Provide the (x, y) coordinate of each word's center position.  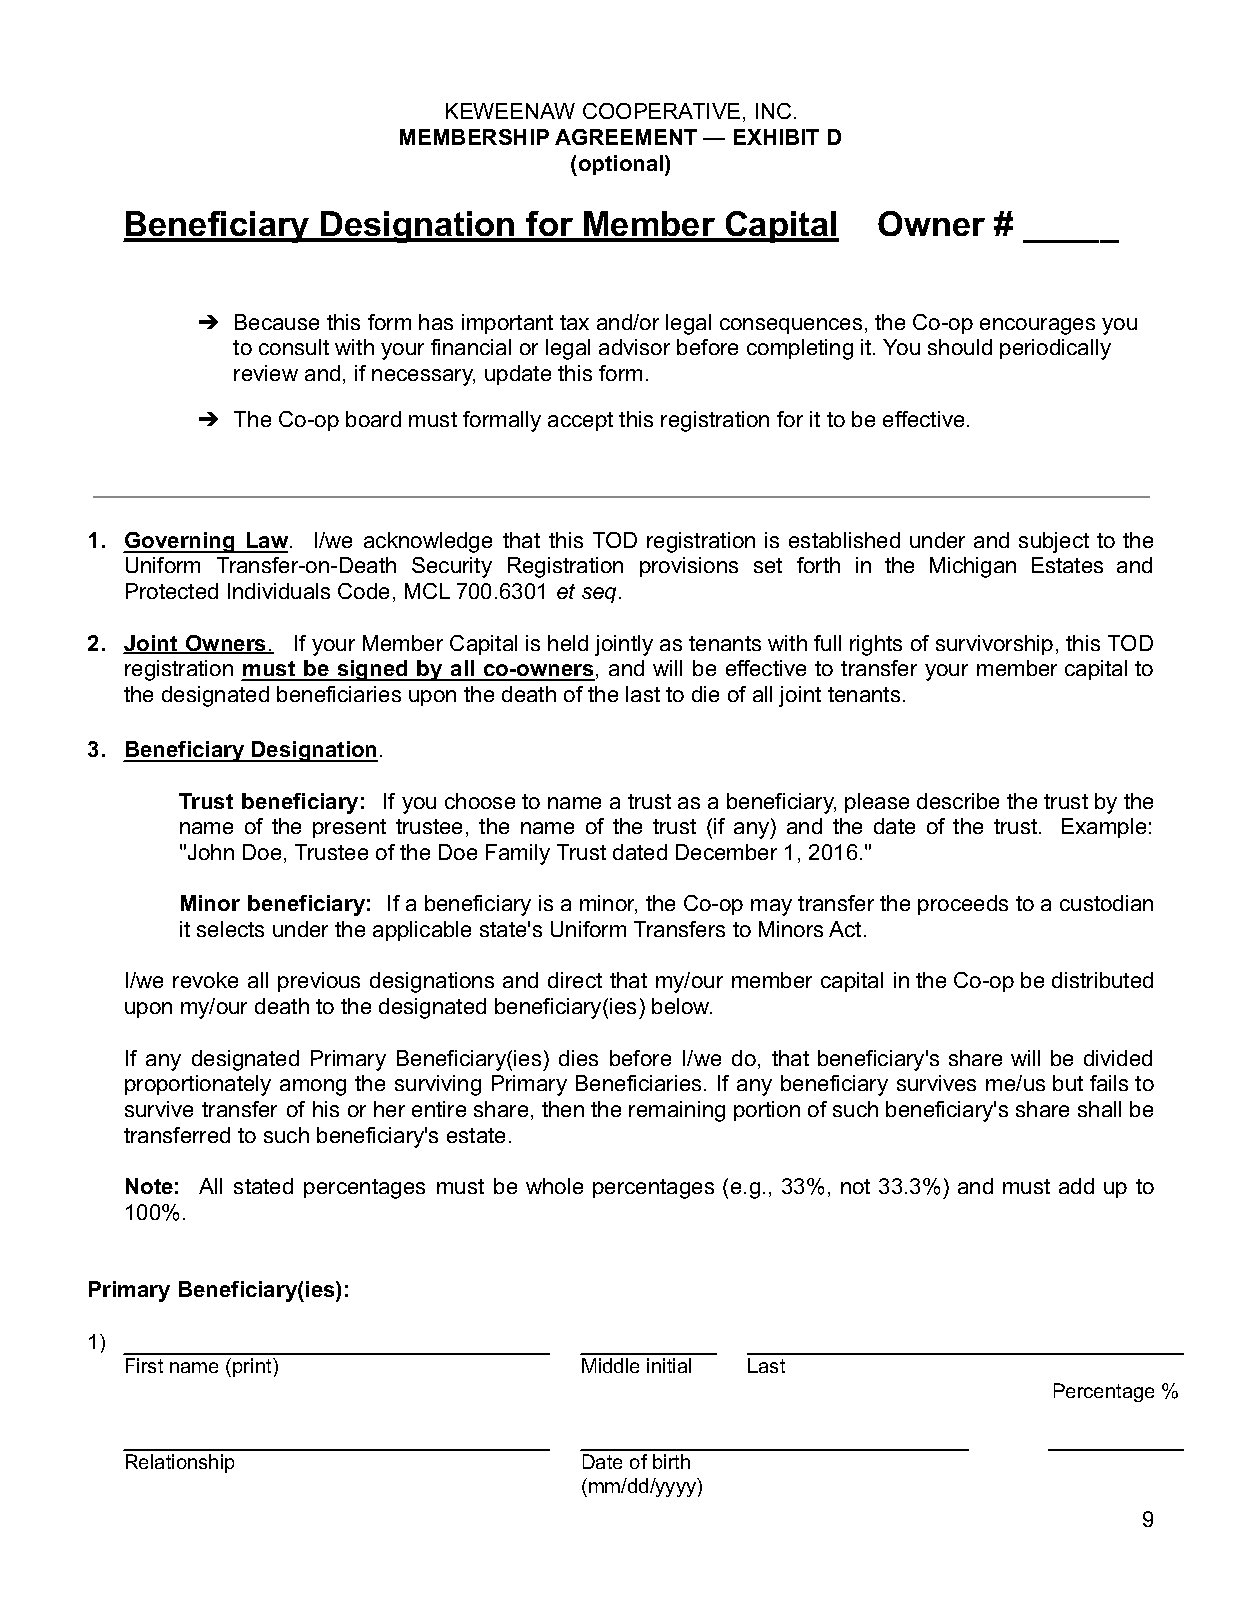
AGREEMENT (626, 137)
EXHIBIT (776, 137)
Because (277, 322)
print (253, 1367)
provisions (689, 567)
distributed (1102, 980)
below (682, 1006)
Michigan (973, 567)
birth (671, 1461)
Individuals (279, 591)
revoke (205, 980)
